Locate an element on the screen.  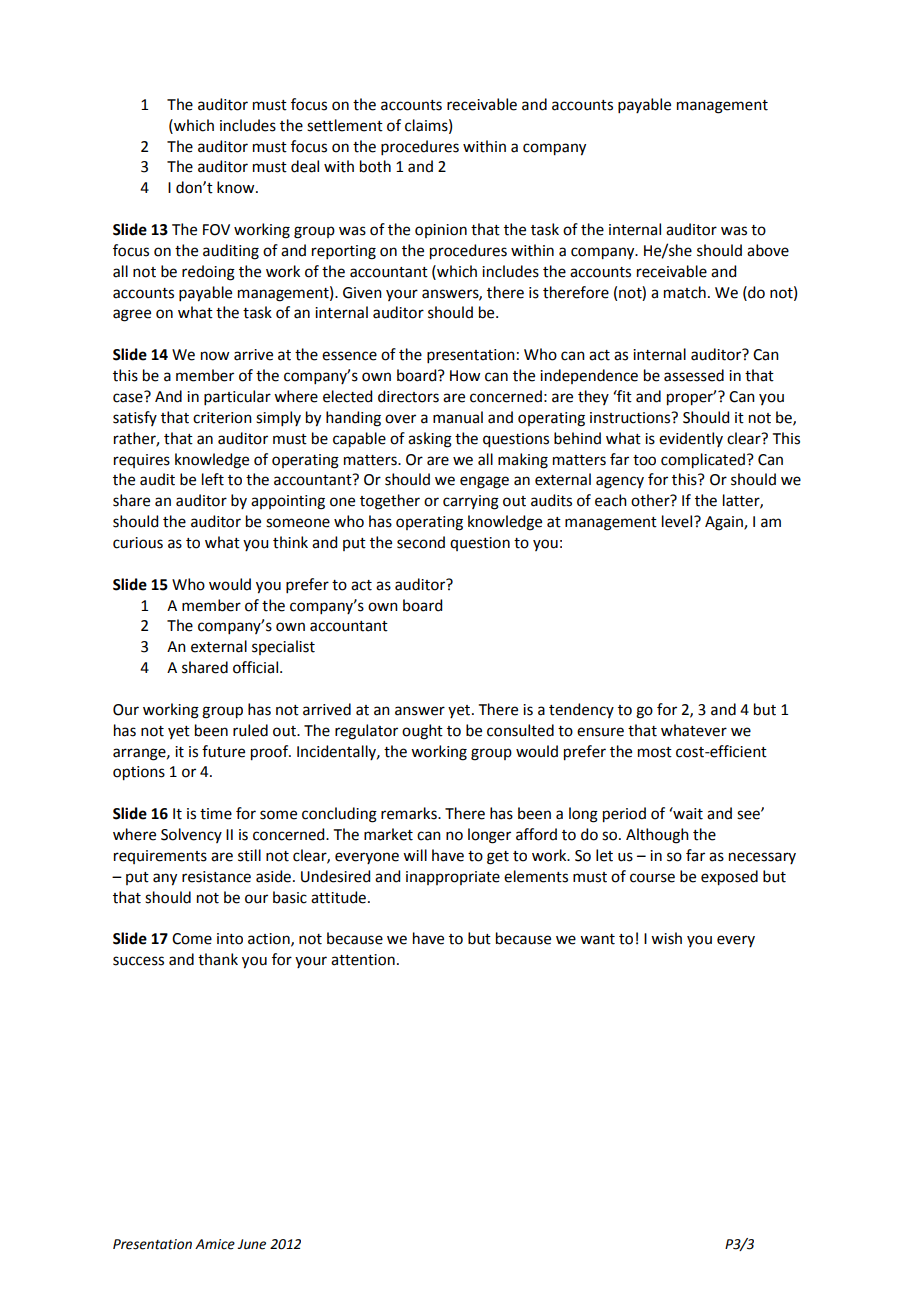
Amice is located at coordinates (215, 1244).
